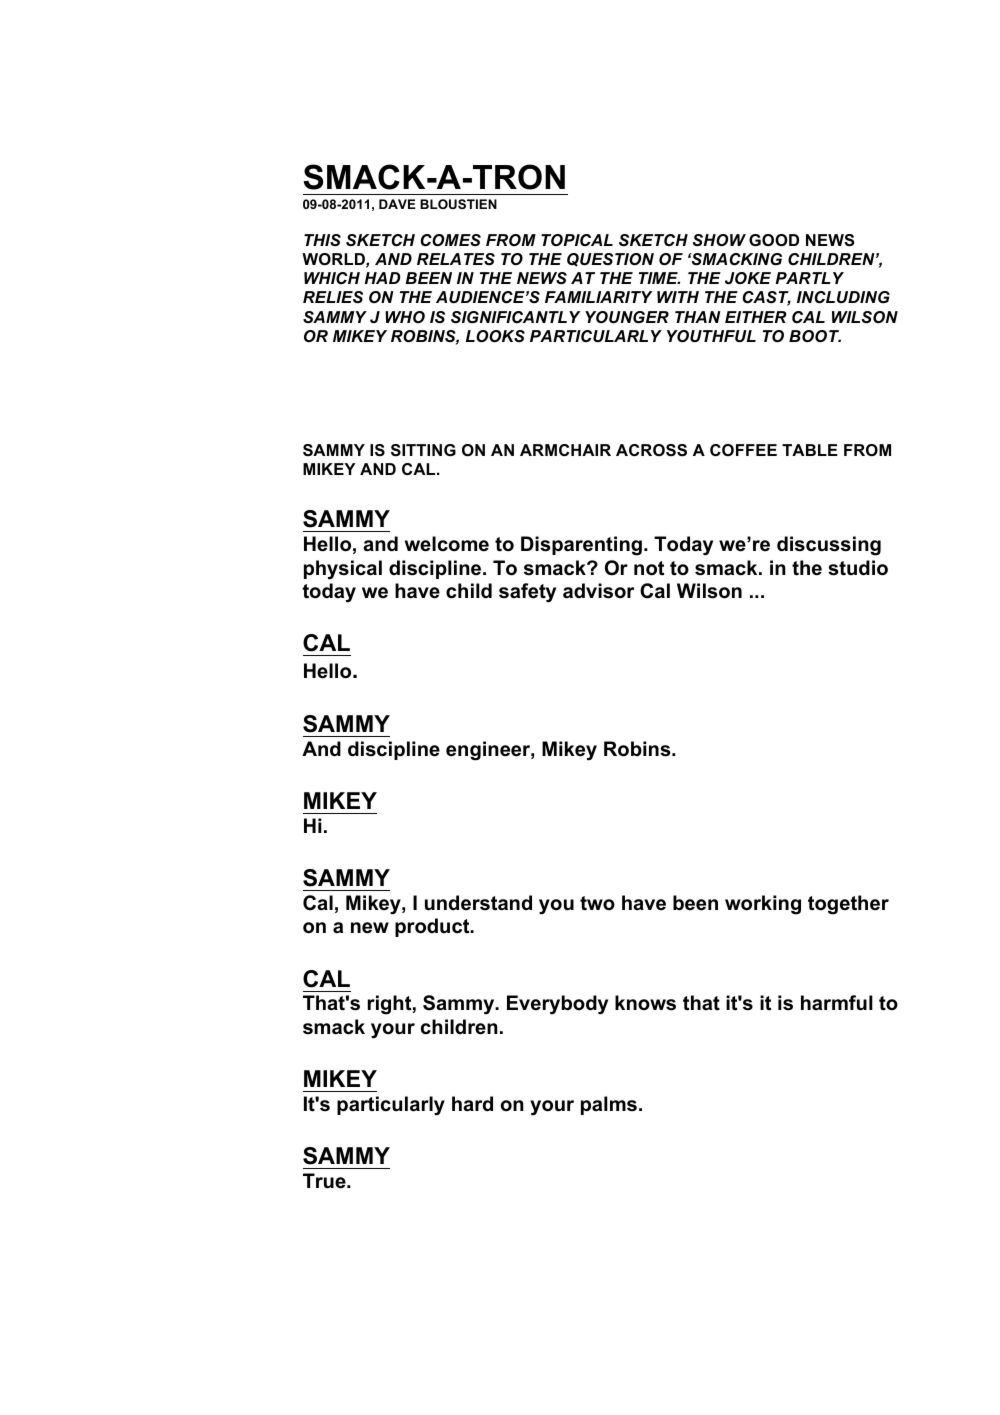 This page has height=1415, width=1000. Describe the element at coordinates (325, 1181) in the page. I see `True` at that location.
